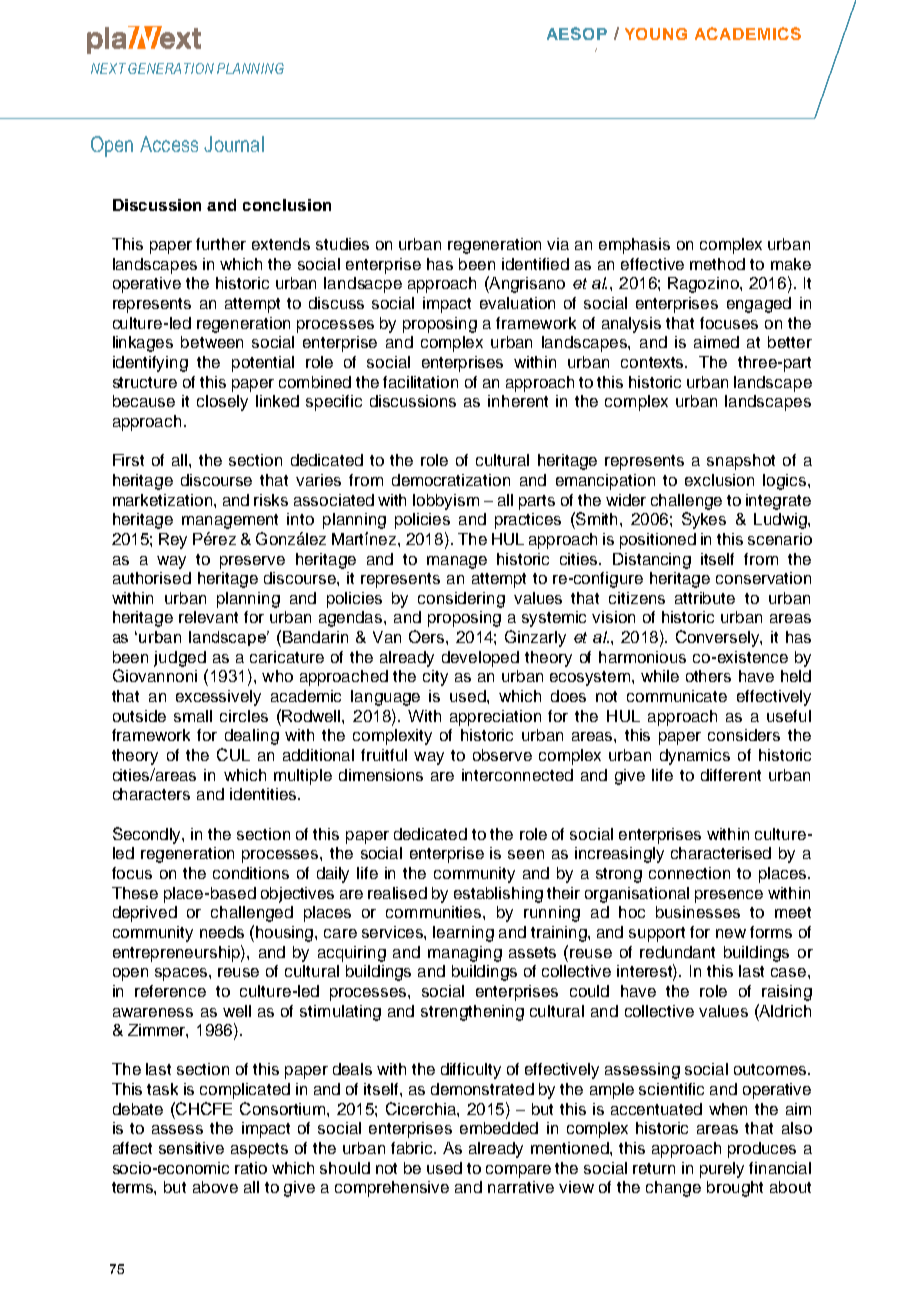  I want to click on YOUNG, so click(656, 34).
